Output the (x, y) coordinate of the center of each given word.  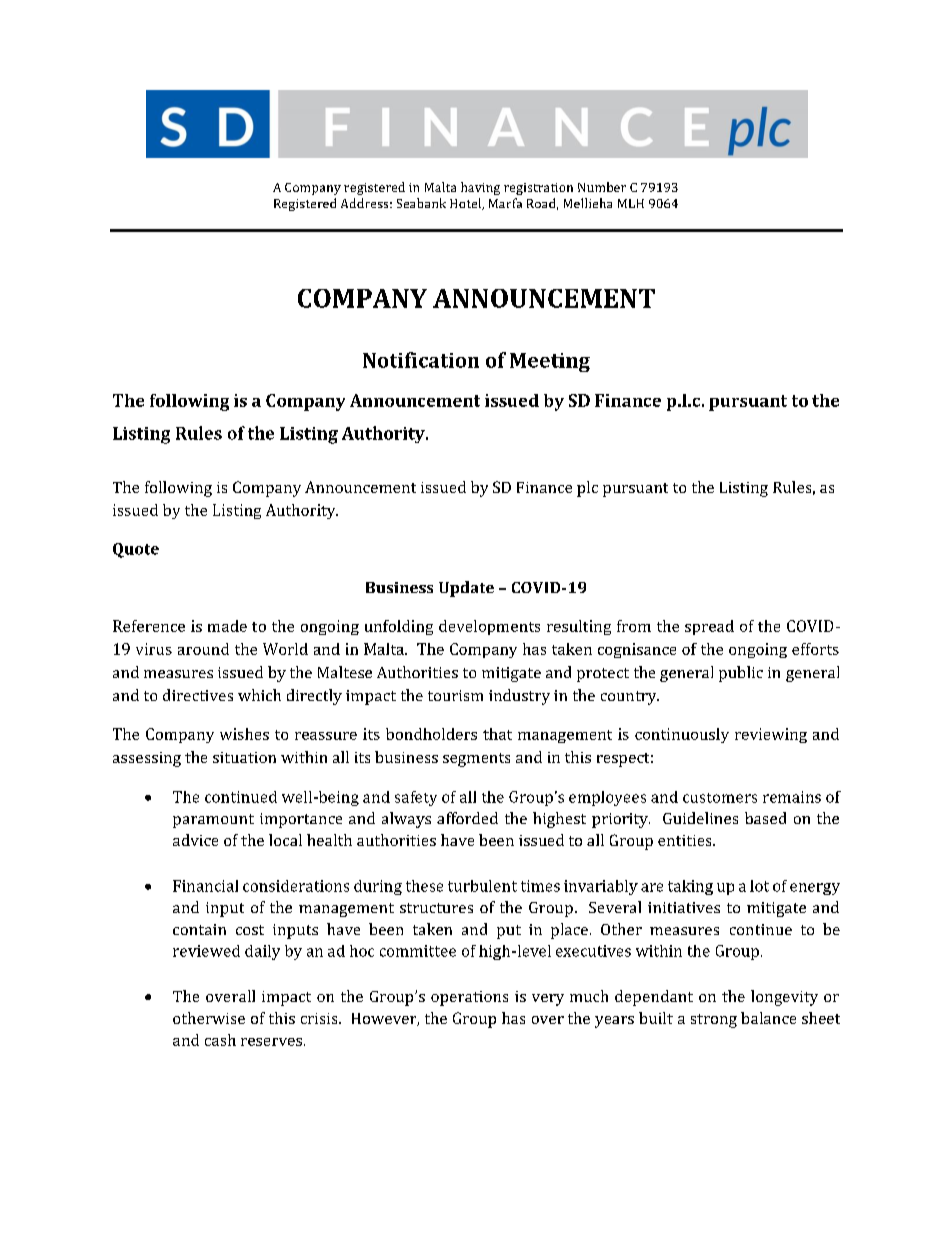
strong (714, 1021)
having (480, 188)
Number (602, 187)
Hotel (467, 204)
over (548, 1020)
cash (220, 1040)
